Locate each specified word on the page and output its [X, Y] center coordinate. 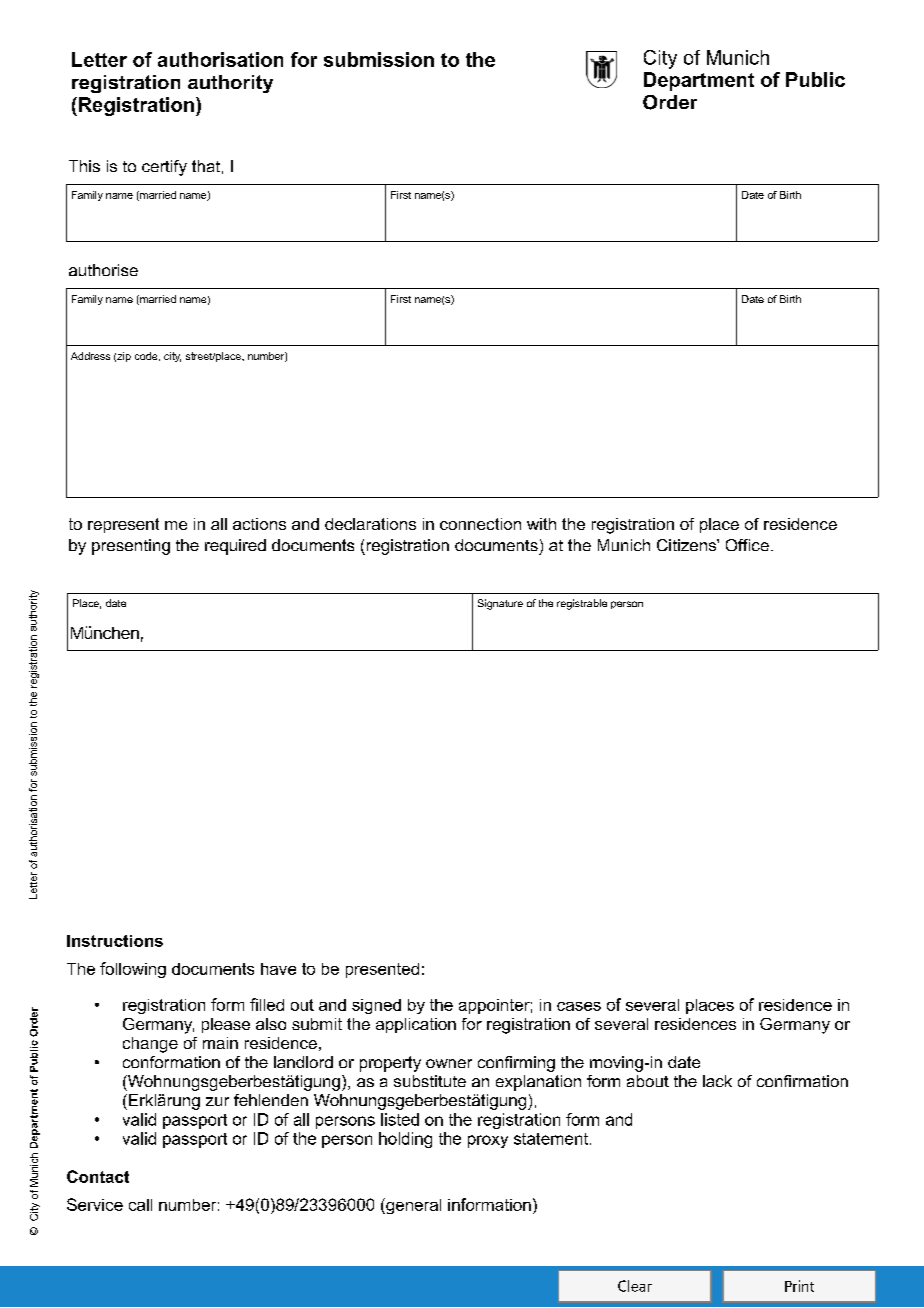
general [412, 1206]
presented [382, 970]
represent [123, 525]
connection [480, 524]
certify [164, 168]
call [140, 1205]
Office [747, 545]
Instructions [115, 941]
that [206, 166]
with [541, 524]
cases [579, 1006]
